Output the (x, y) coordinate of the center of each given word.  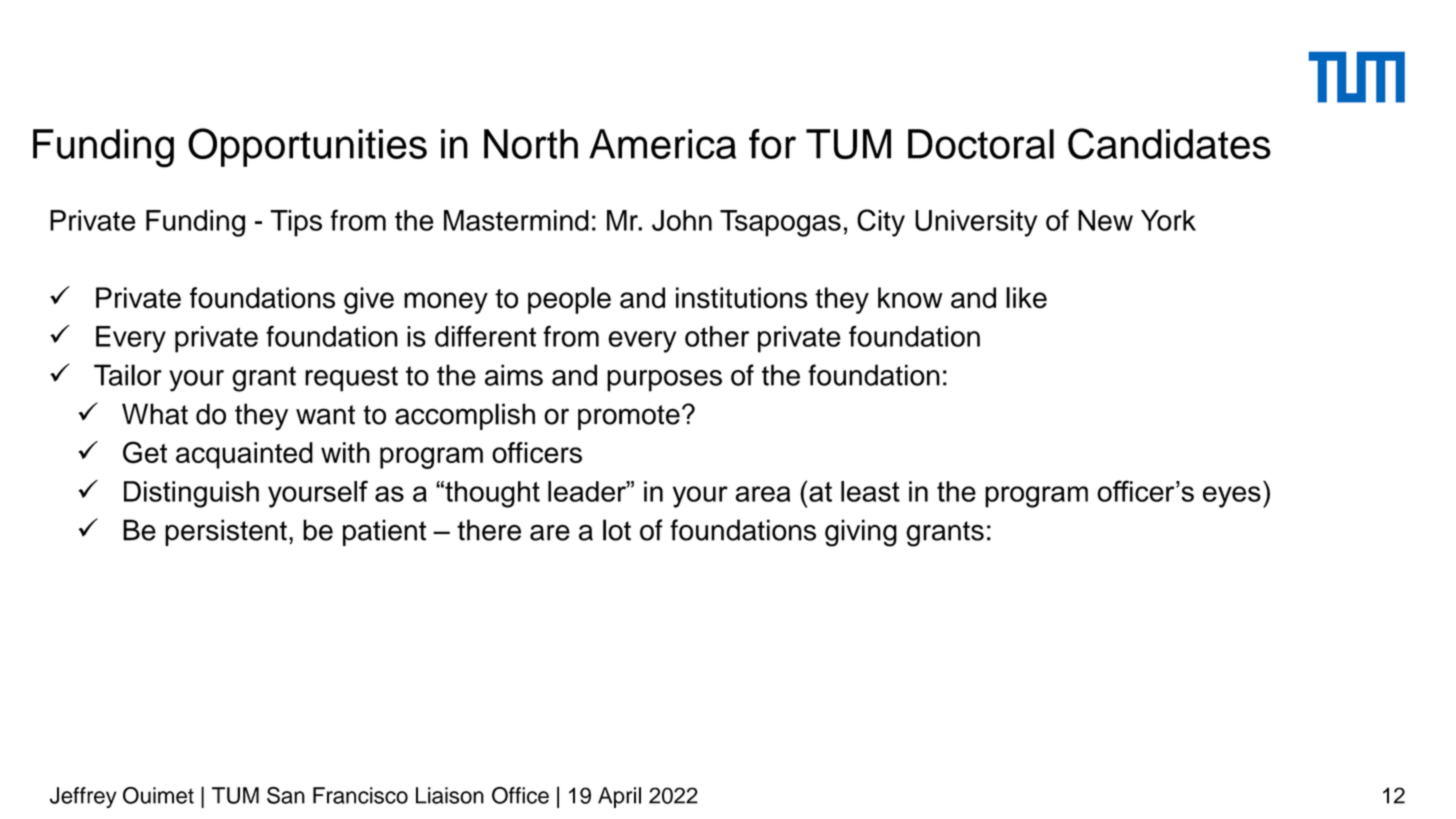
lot (617, 530)
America (662, 144)
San (286, 795)
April (619, 797)
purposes (664, 381)
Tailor (128, 375)
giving (861, 533)
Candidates (1169, 144)
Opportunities (307, 147)
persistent (226, 532)
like (1026, 298)
